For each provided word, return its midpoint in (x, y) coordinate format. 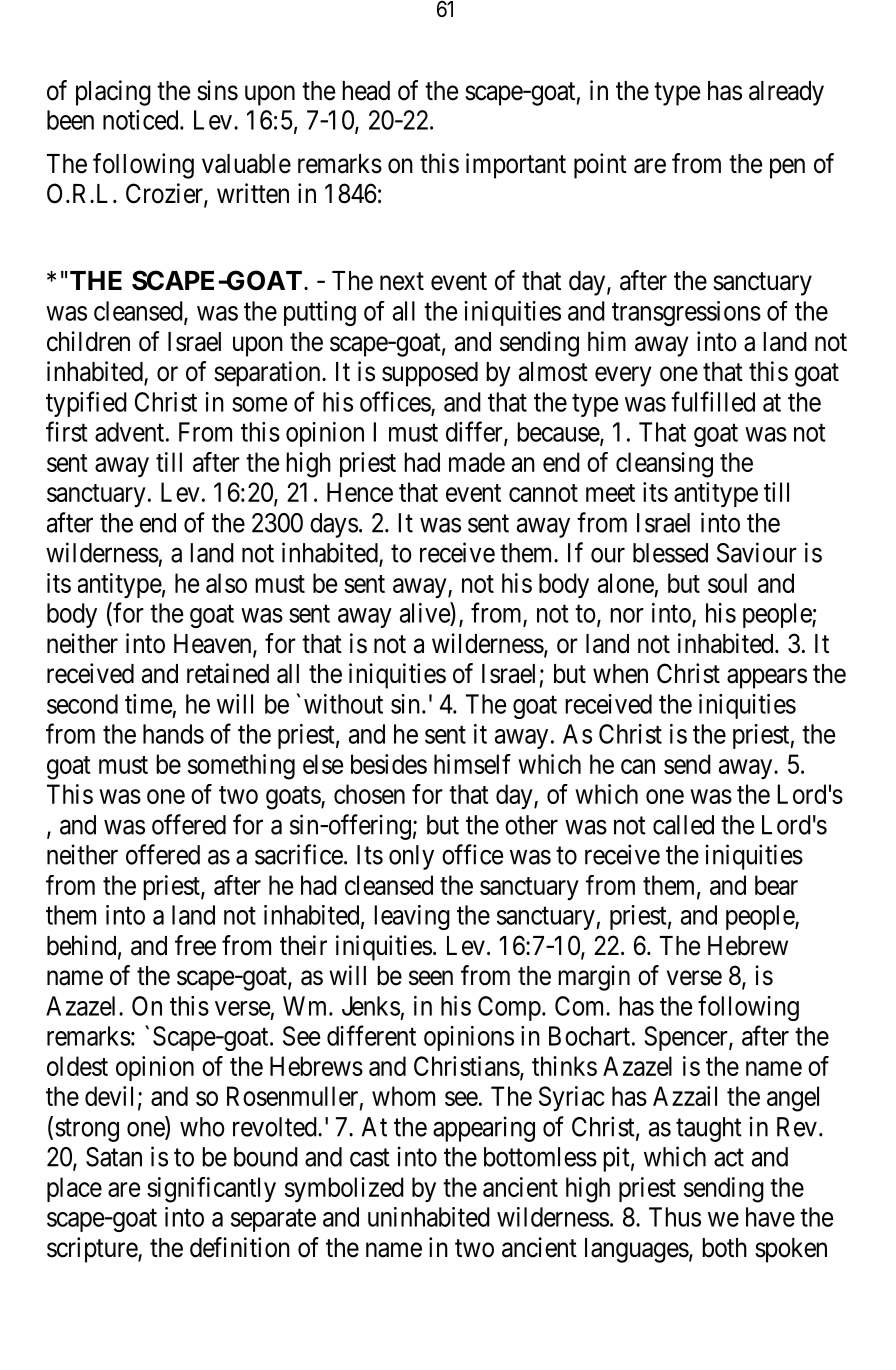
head (366, 91)
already (786, 93)
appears (767, 678)
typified (86, 404)
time (148, 704)
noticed (142, 120)
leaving (412, 917)
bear (776, 885)
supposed (430, 374)
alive (425, 612)
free (195, 945)
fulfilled (713, 401)
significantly (211, 1190)
